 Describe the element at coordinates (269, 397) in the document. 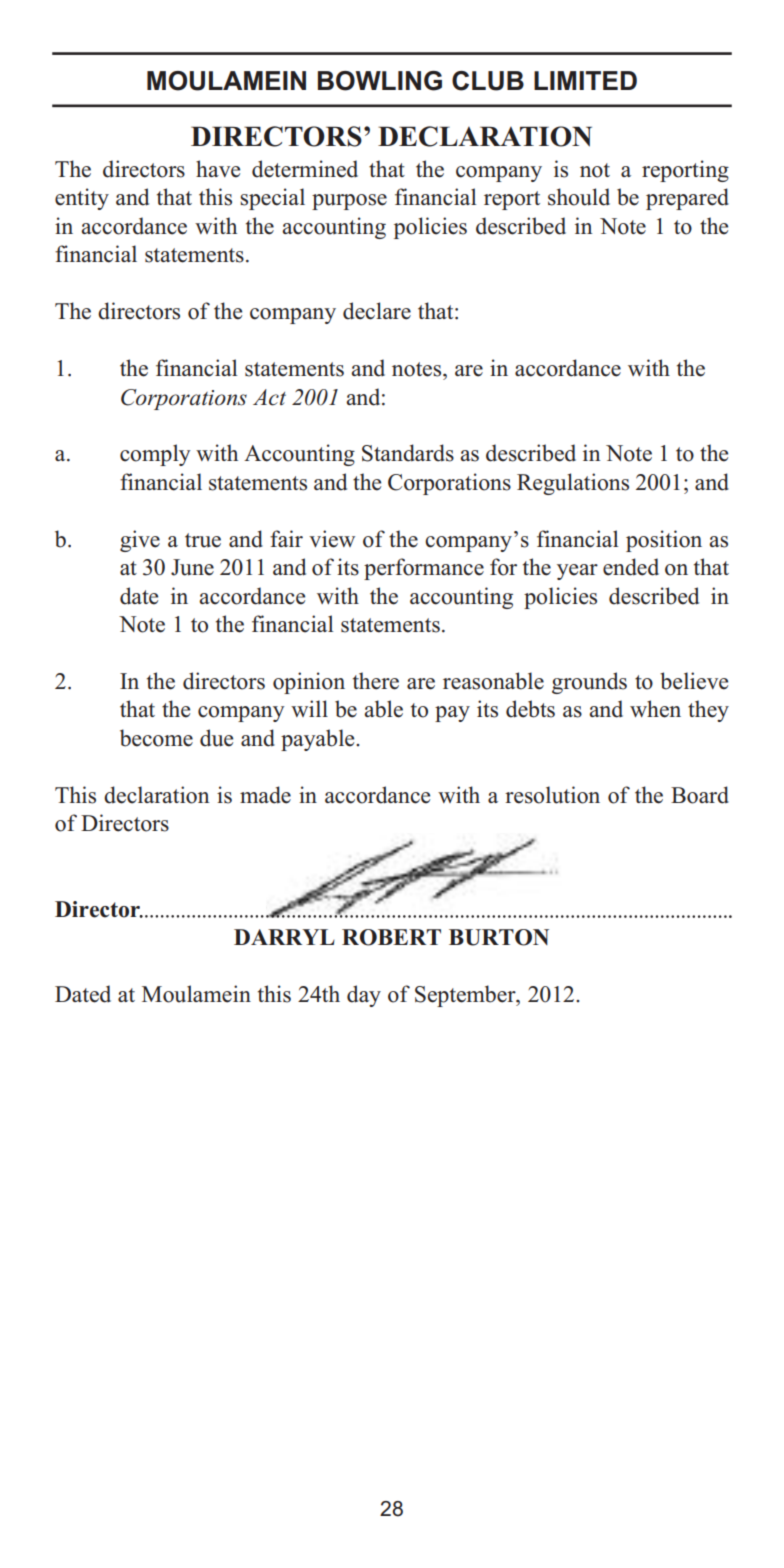

I see `Act` at that location.
